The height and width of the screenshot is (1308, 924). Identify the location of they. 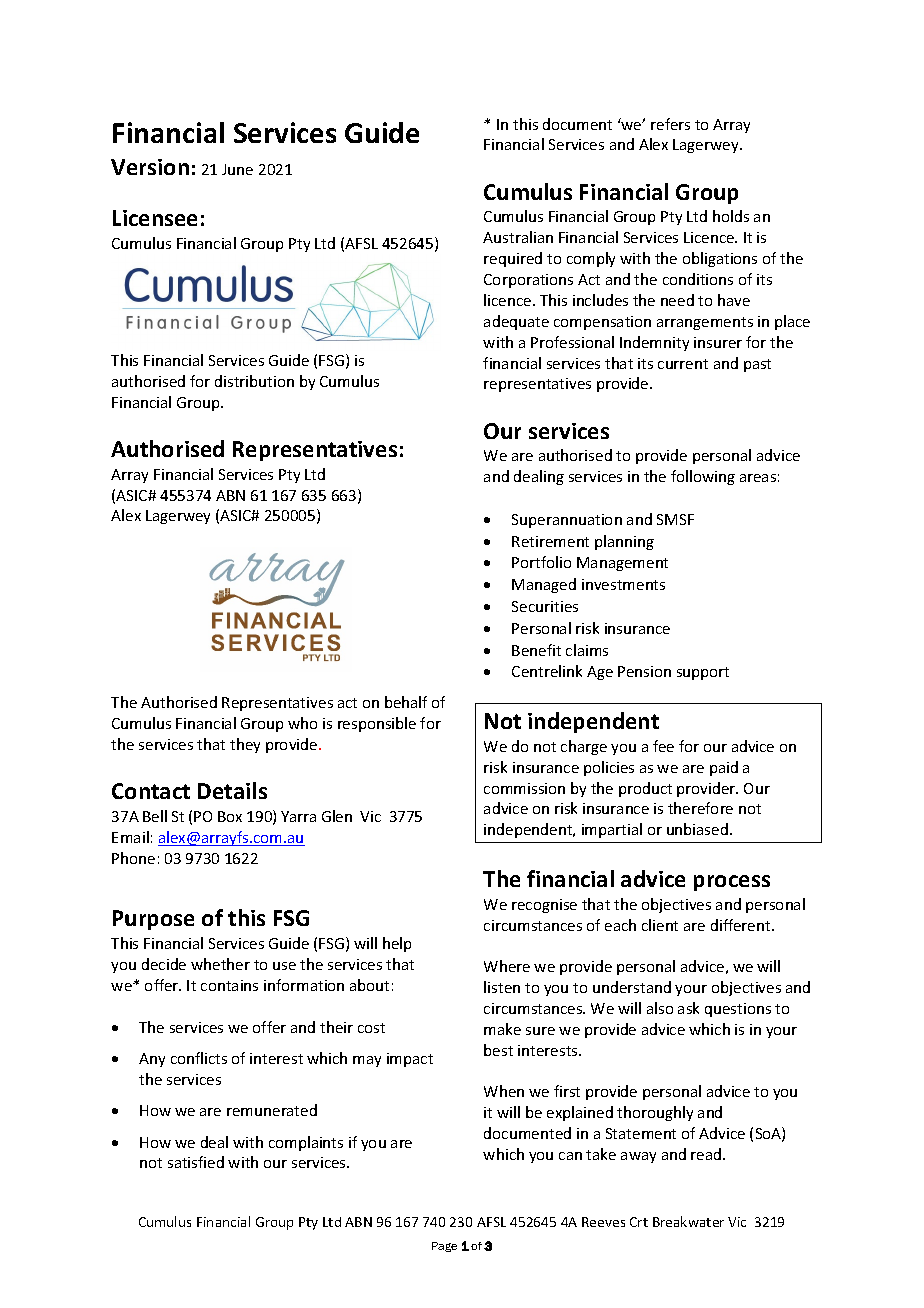
(245, 745).
